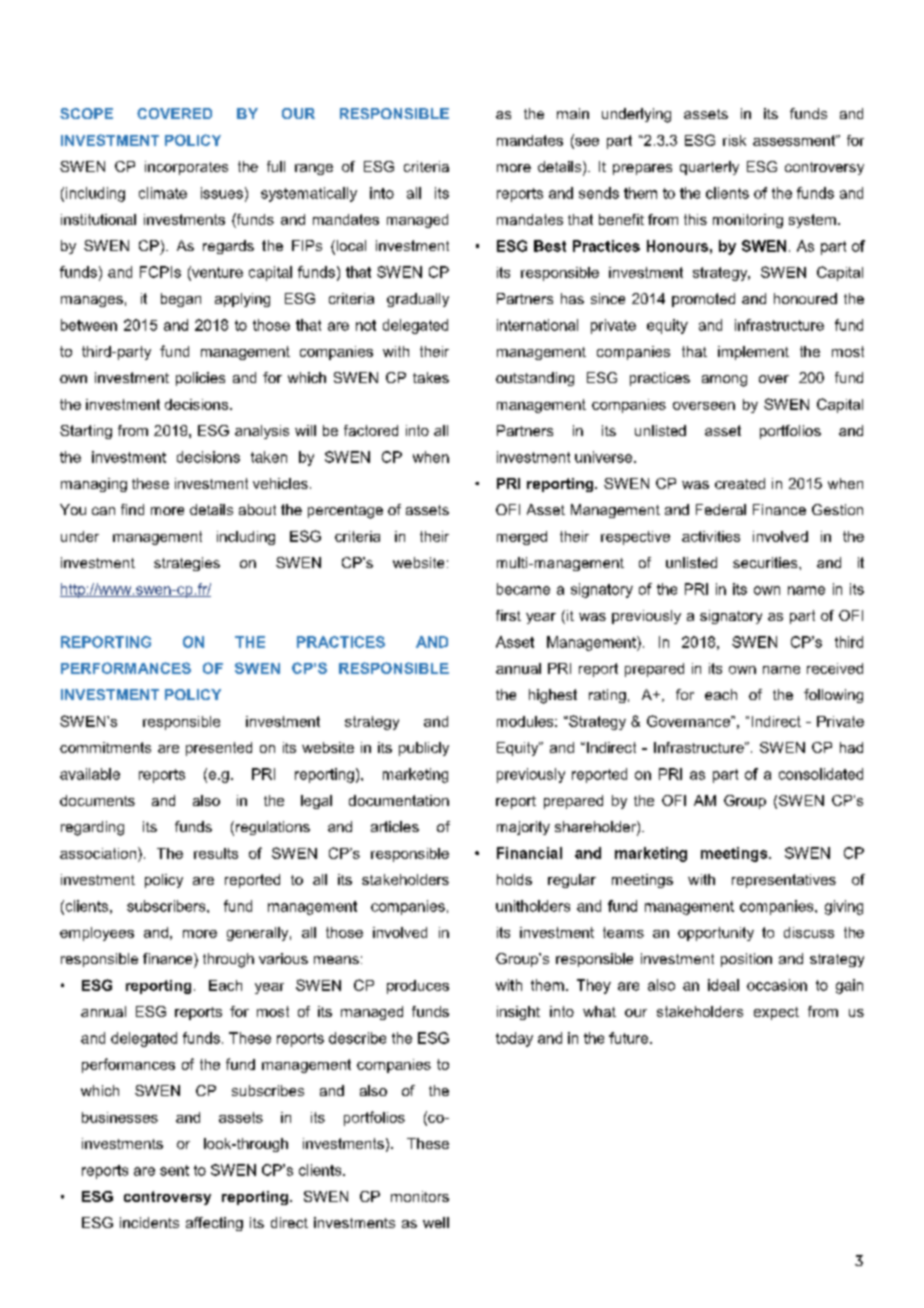 This screenshot has height=1308, width=924. What do you see at coordinates (420, 1196) in the screenshot?
I see `monitors` at bounding box center [420, 1196].
